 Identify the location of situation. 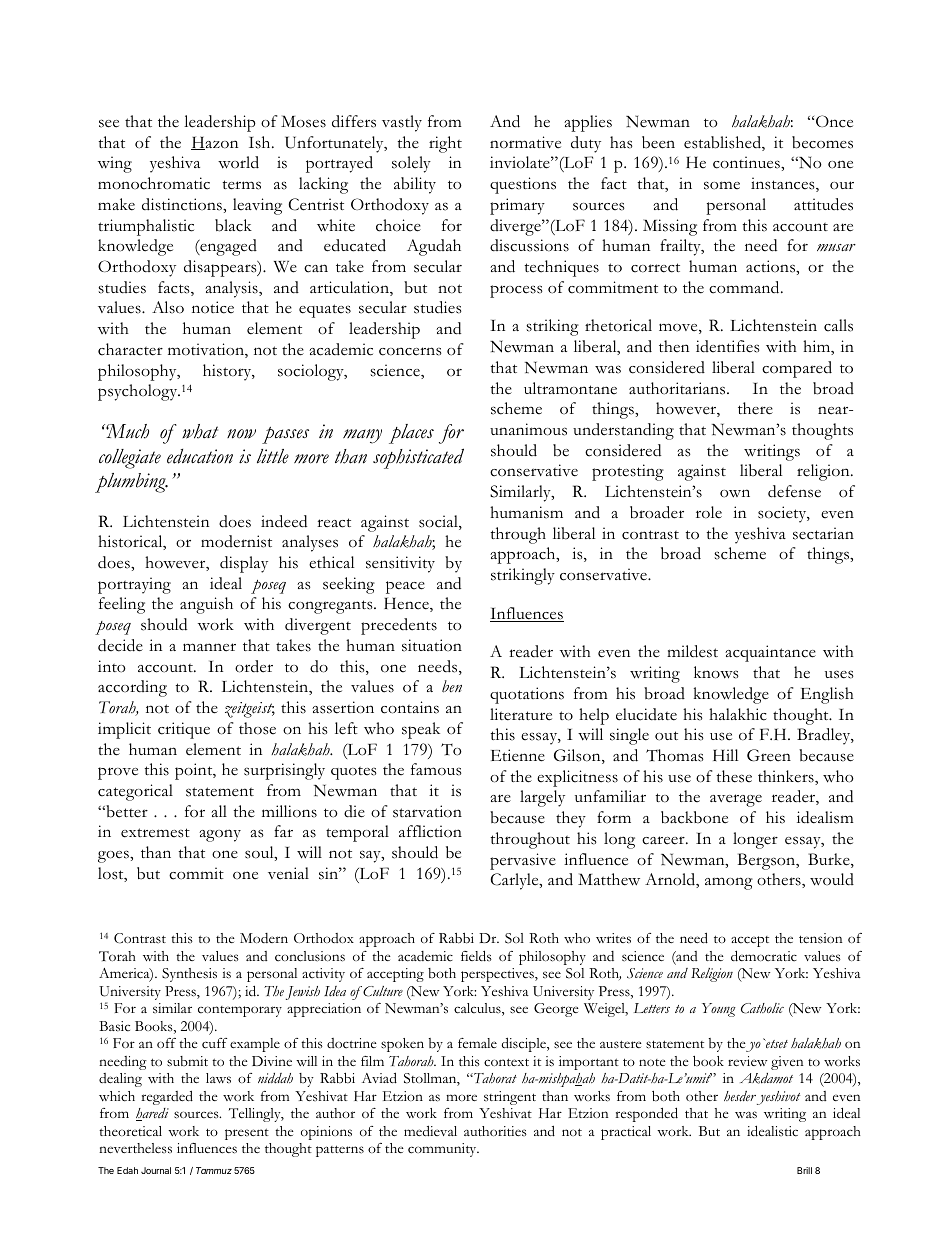
(432, 645).
